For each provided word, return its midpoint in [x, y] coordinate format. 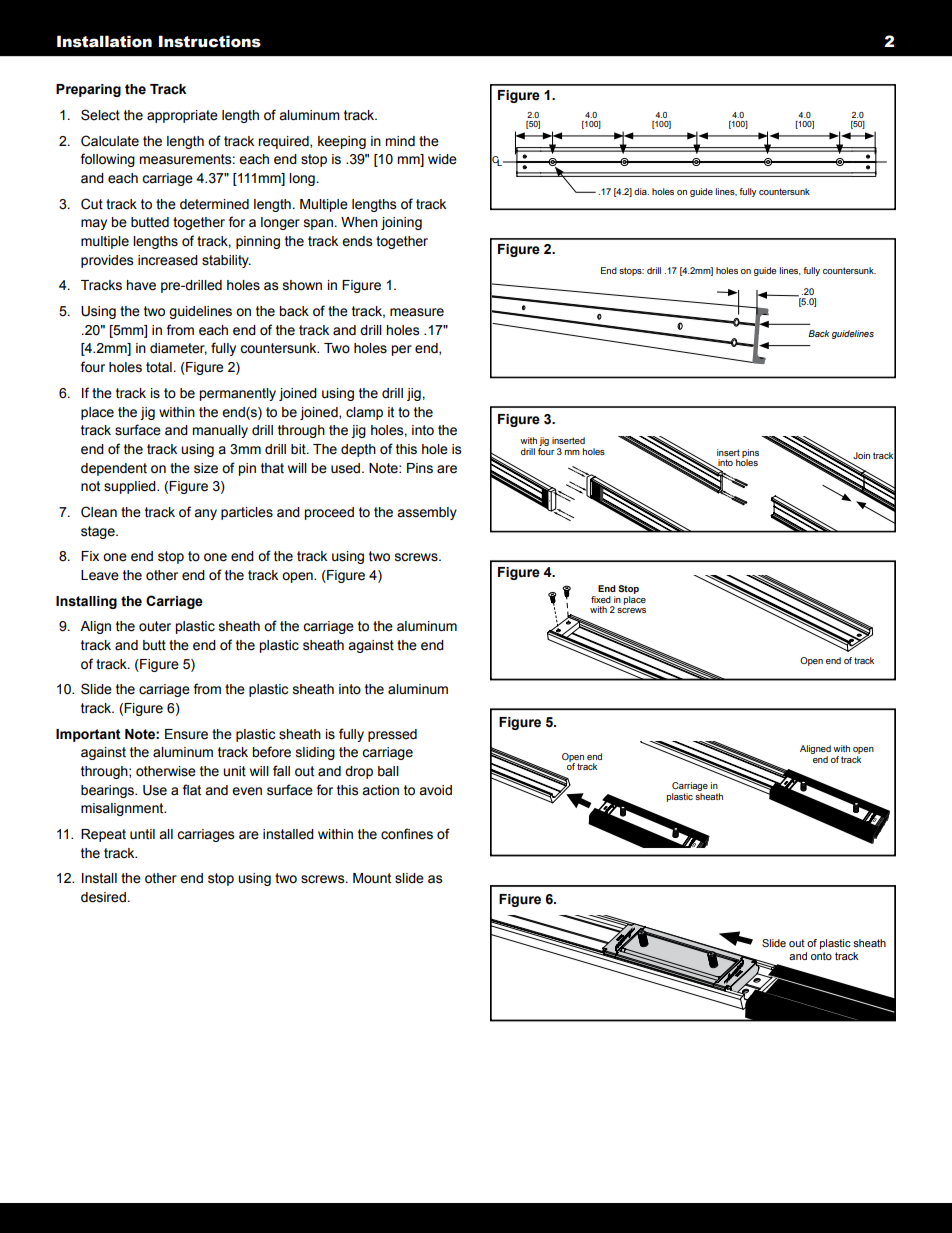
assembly [427, 513]
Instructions [210, 41]
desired [103, 897]
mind [400, 141]
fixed [601, 599]
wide [442, 159]
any [205, 514]
